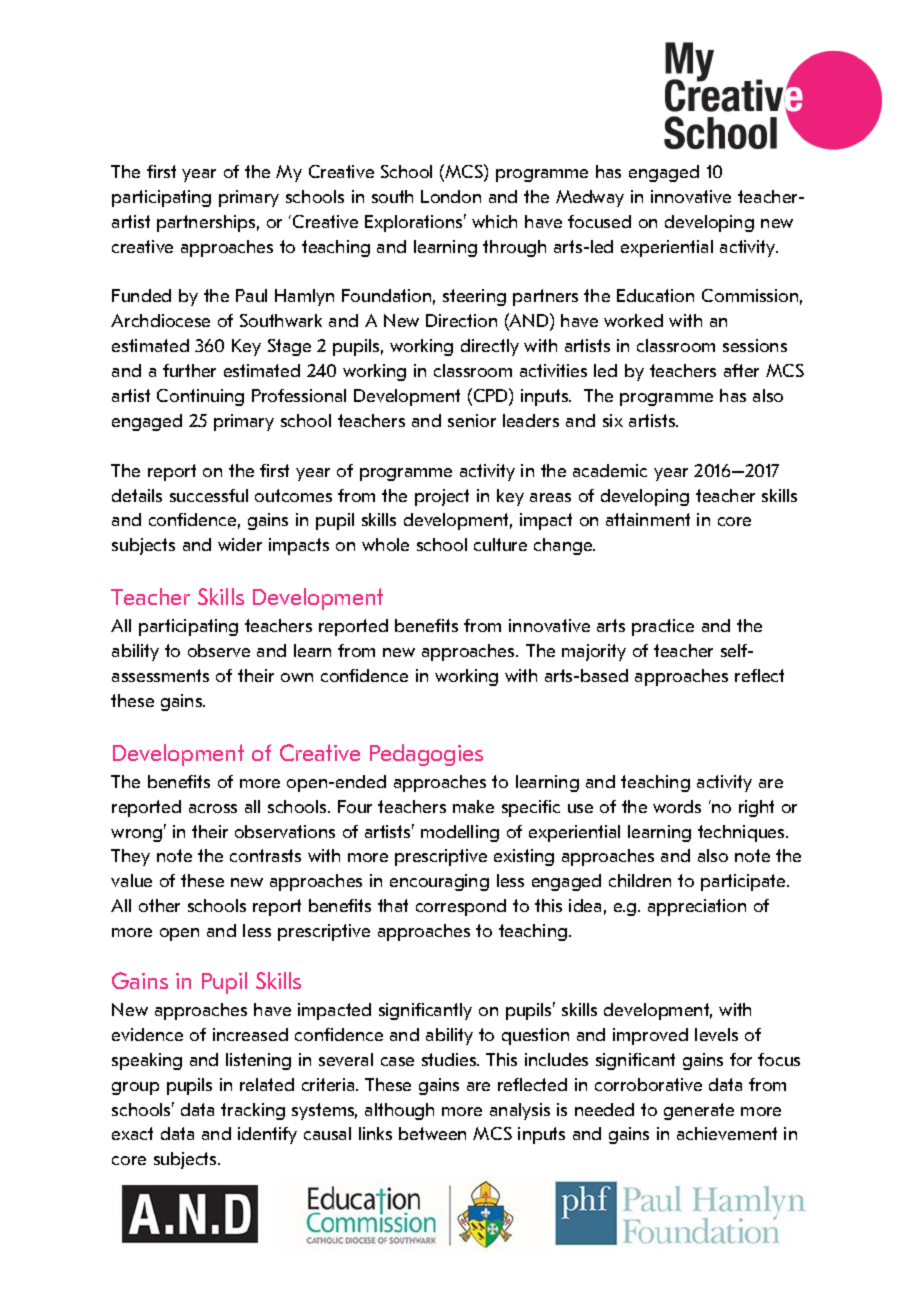  I want to click on tracking, so click(253, 1111).
